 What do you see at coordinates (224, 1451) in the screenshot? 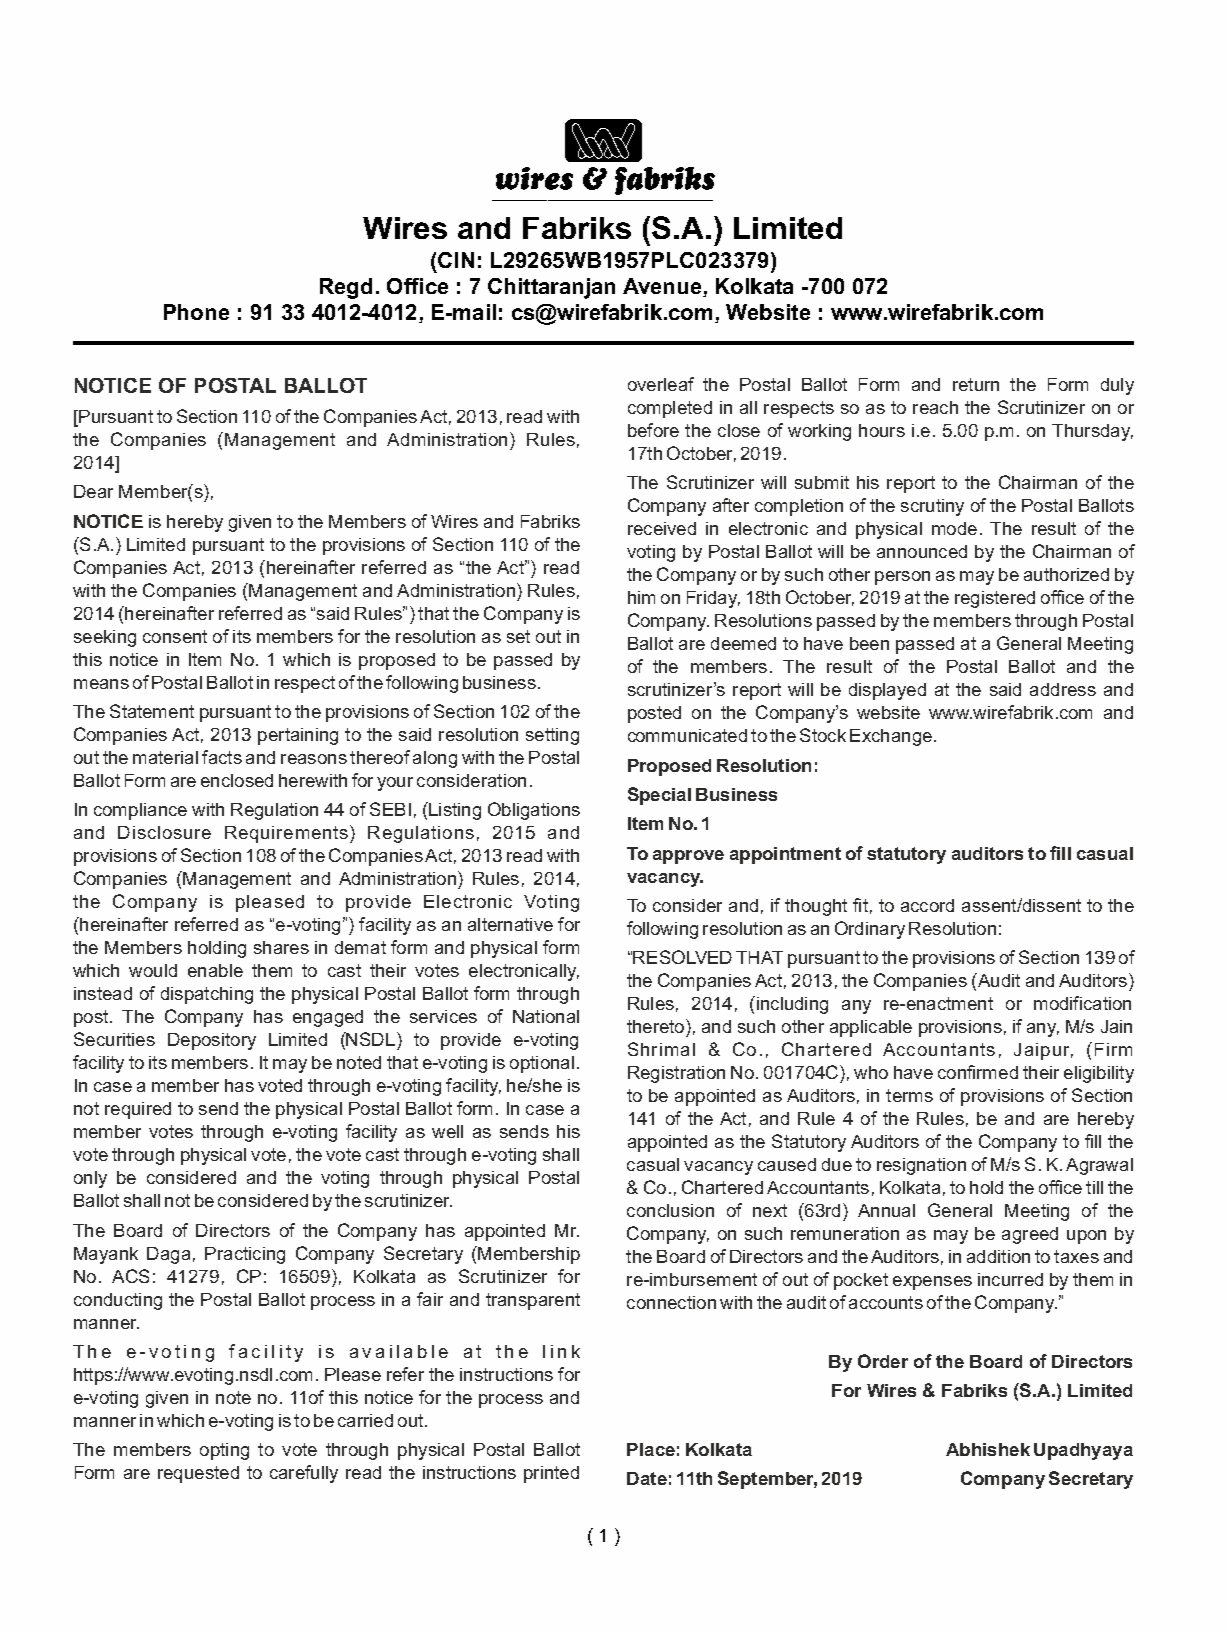
I see `opting` at bounding box center [224, 1451].
